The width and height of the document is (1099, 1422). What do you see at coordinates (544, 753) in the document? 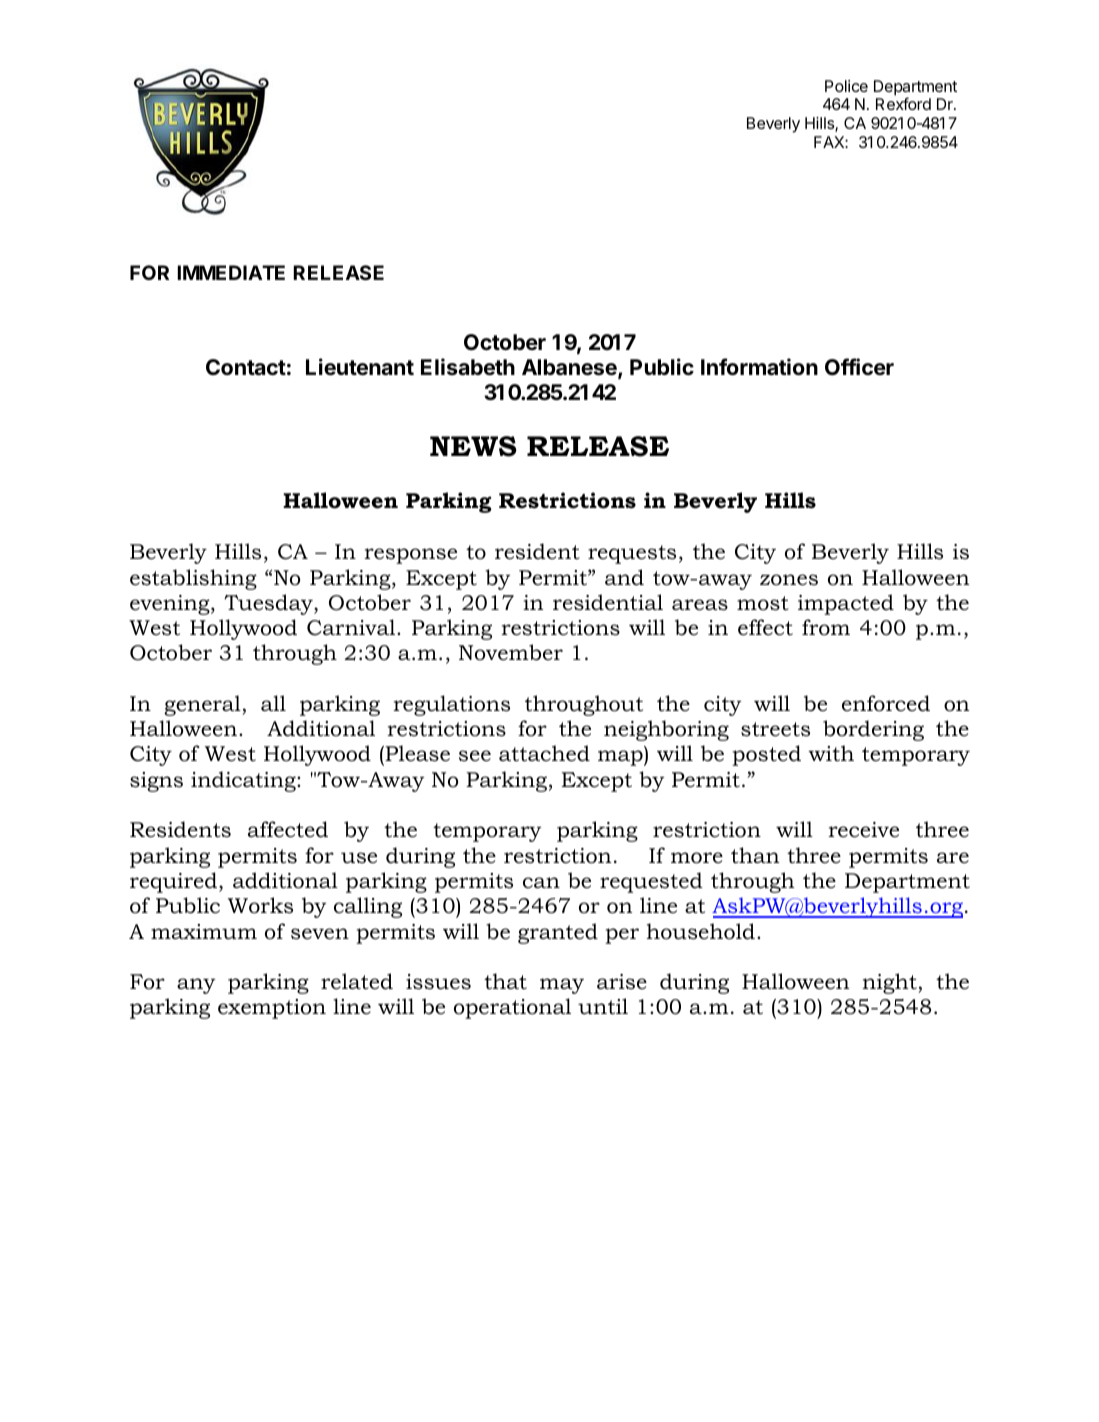
I see `attached` at bounding box center [544, 753].
